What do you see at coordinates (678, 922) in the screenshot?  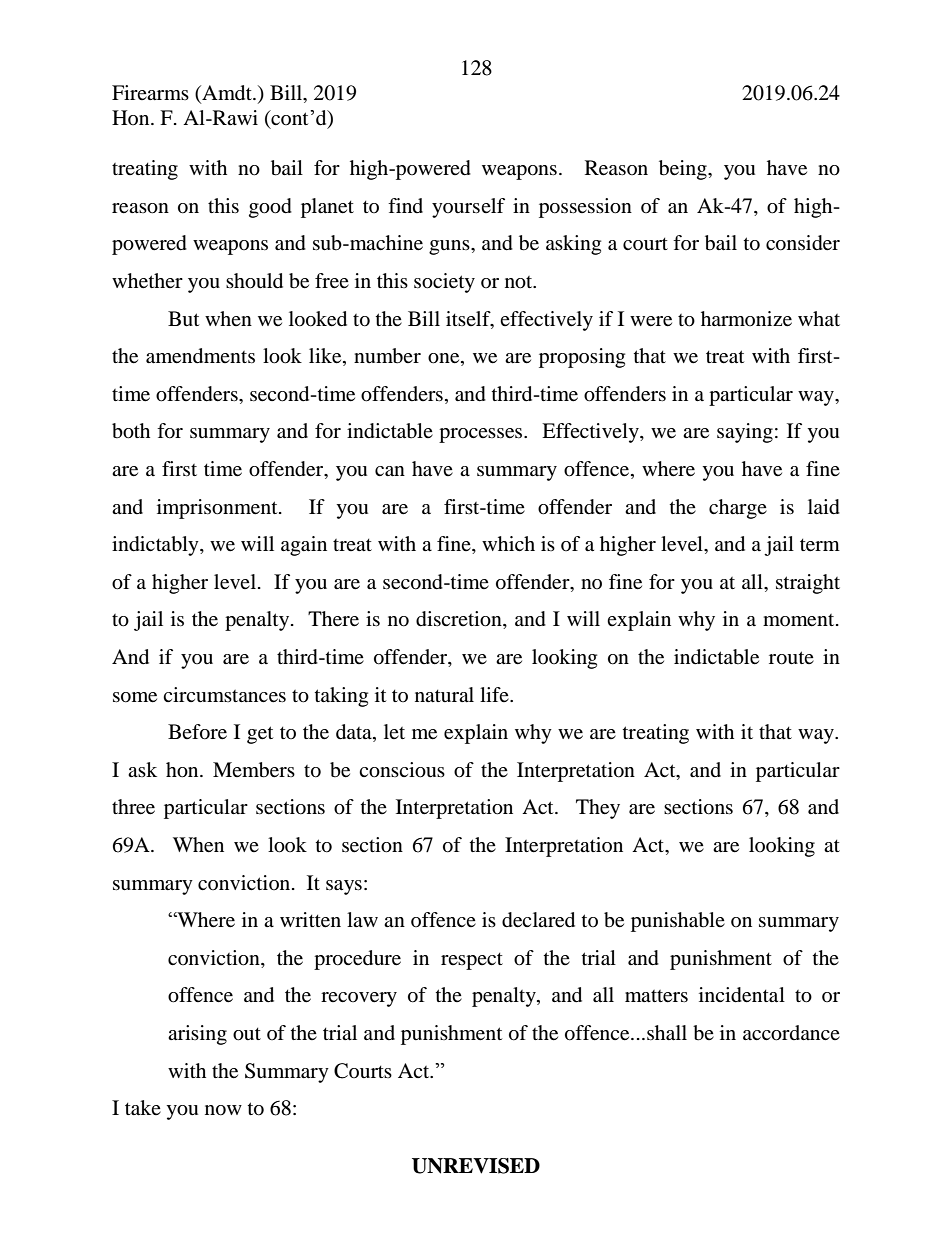 I see `punishable` at bounding box center [678, 922].
